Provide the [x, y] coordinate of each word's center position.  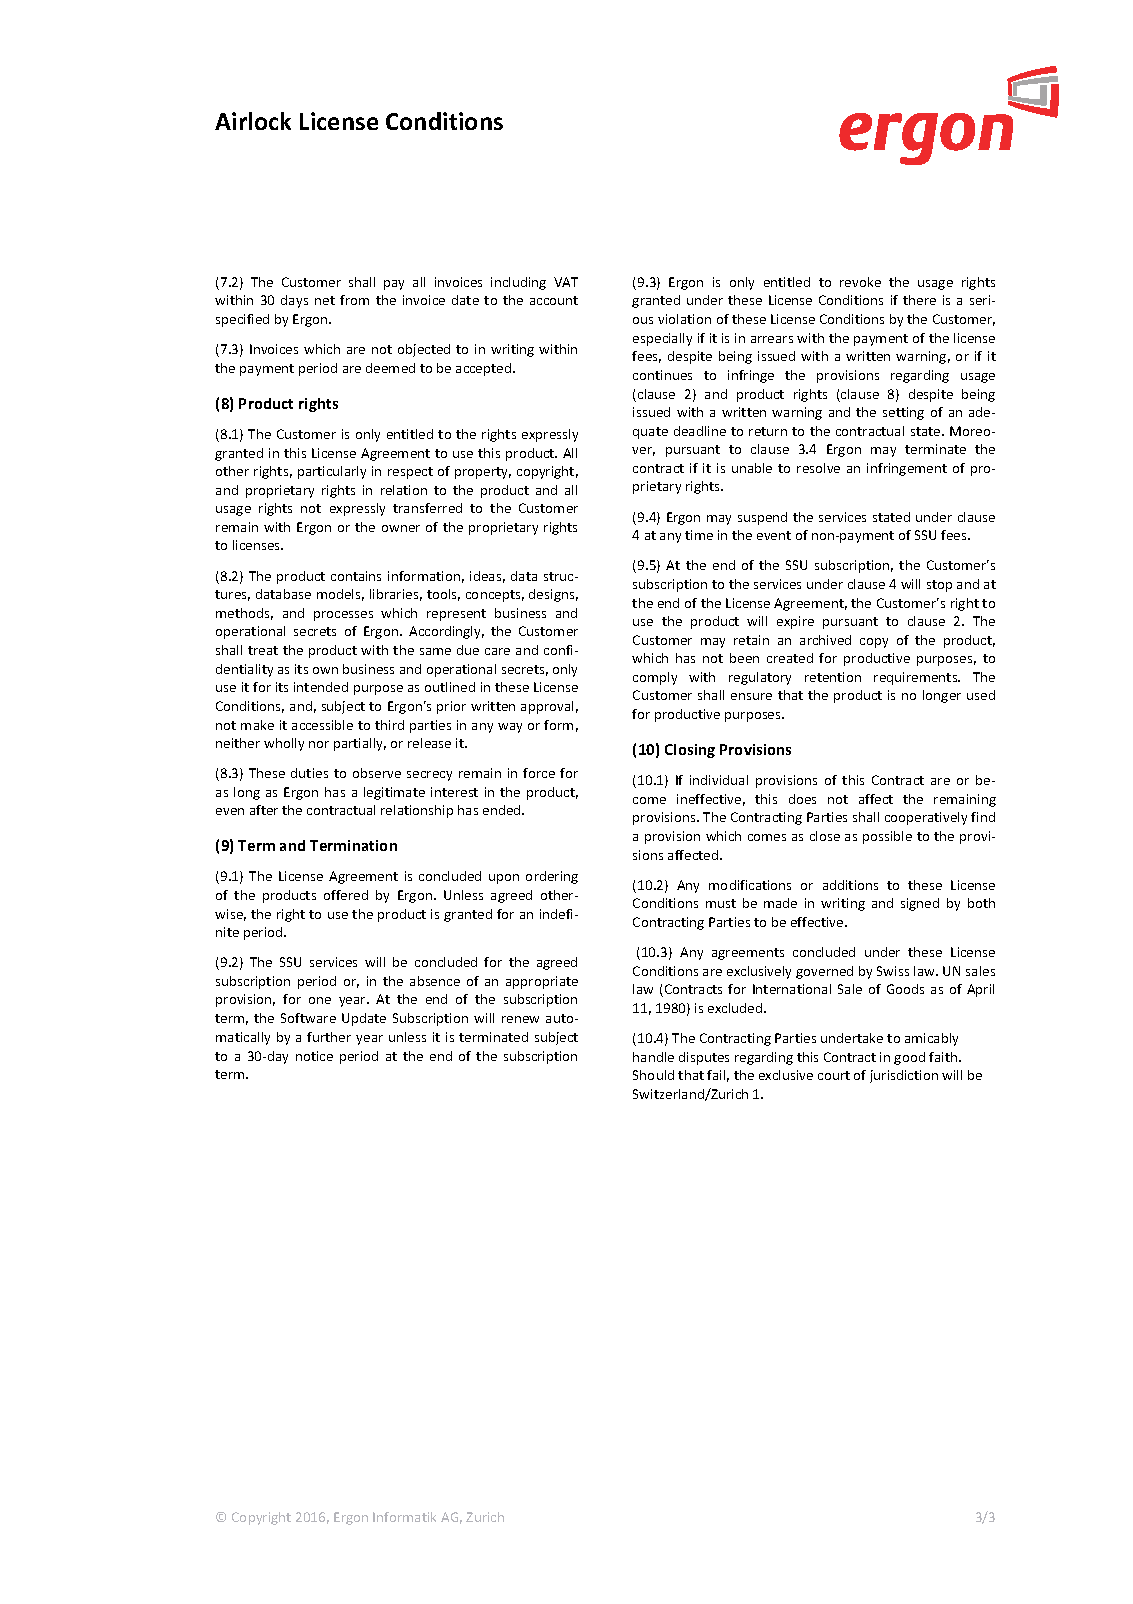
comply [655, 678]
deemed [390, 368]
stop [939, 586]
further [329, 1037]
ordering [552, 877]
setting [903, 413]
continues [662, 375]
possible [887, 837]
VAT [566, 282]
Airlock [253, 121]
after [264, 810]
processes [343, 616]
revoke [860, 282]
